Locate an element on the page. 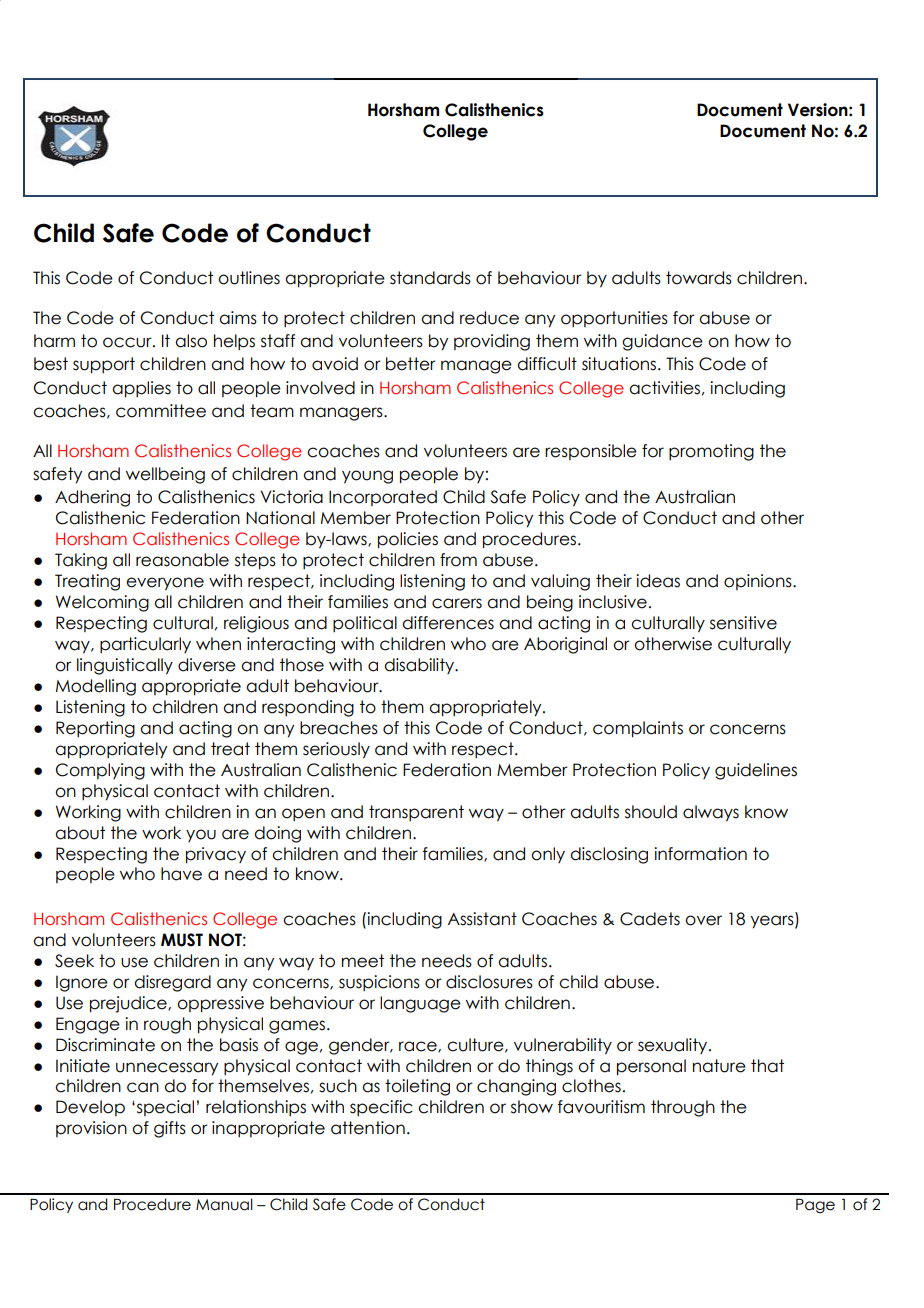  particularly is located at coordinates (145, 645).
